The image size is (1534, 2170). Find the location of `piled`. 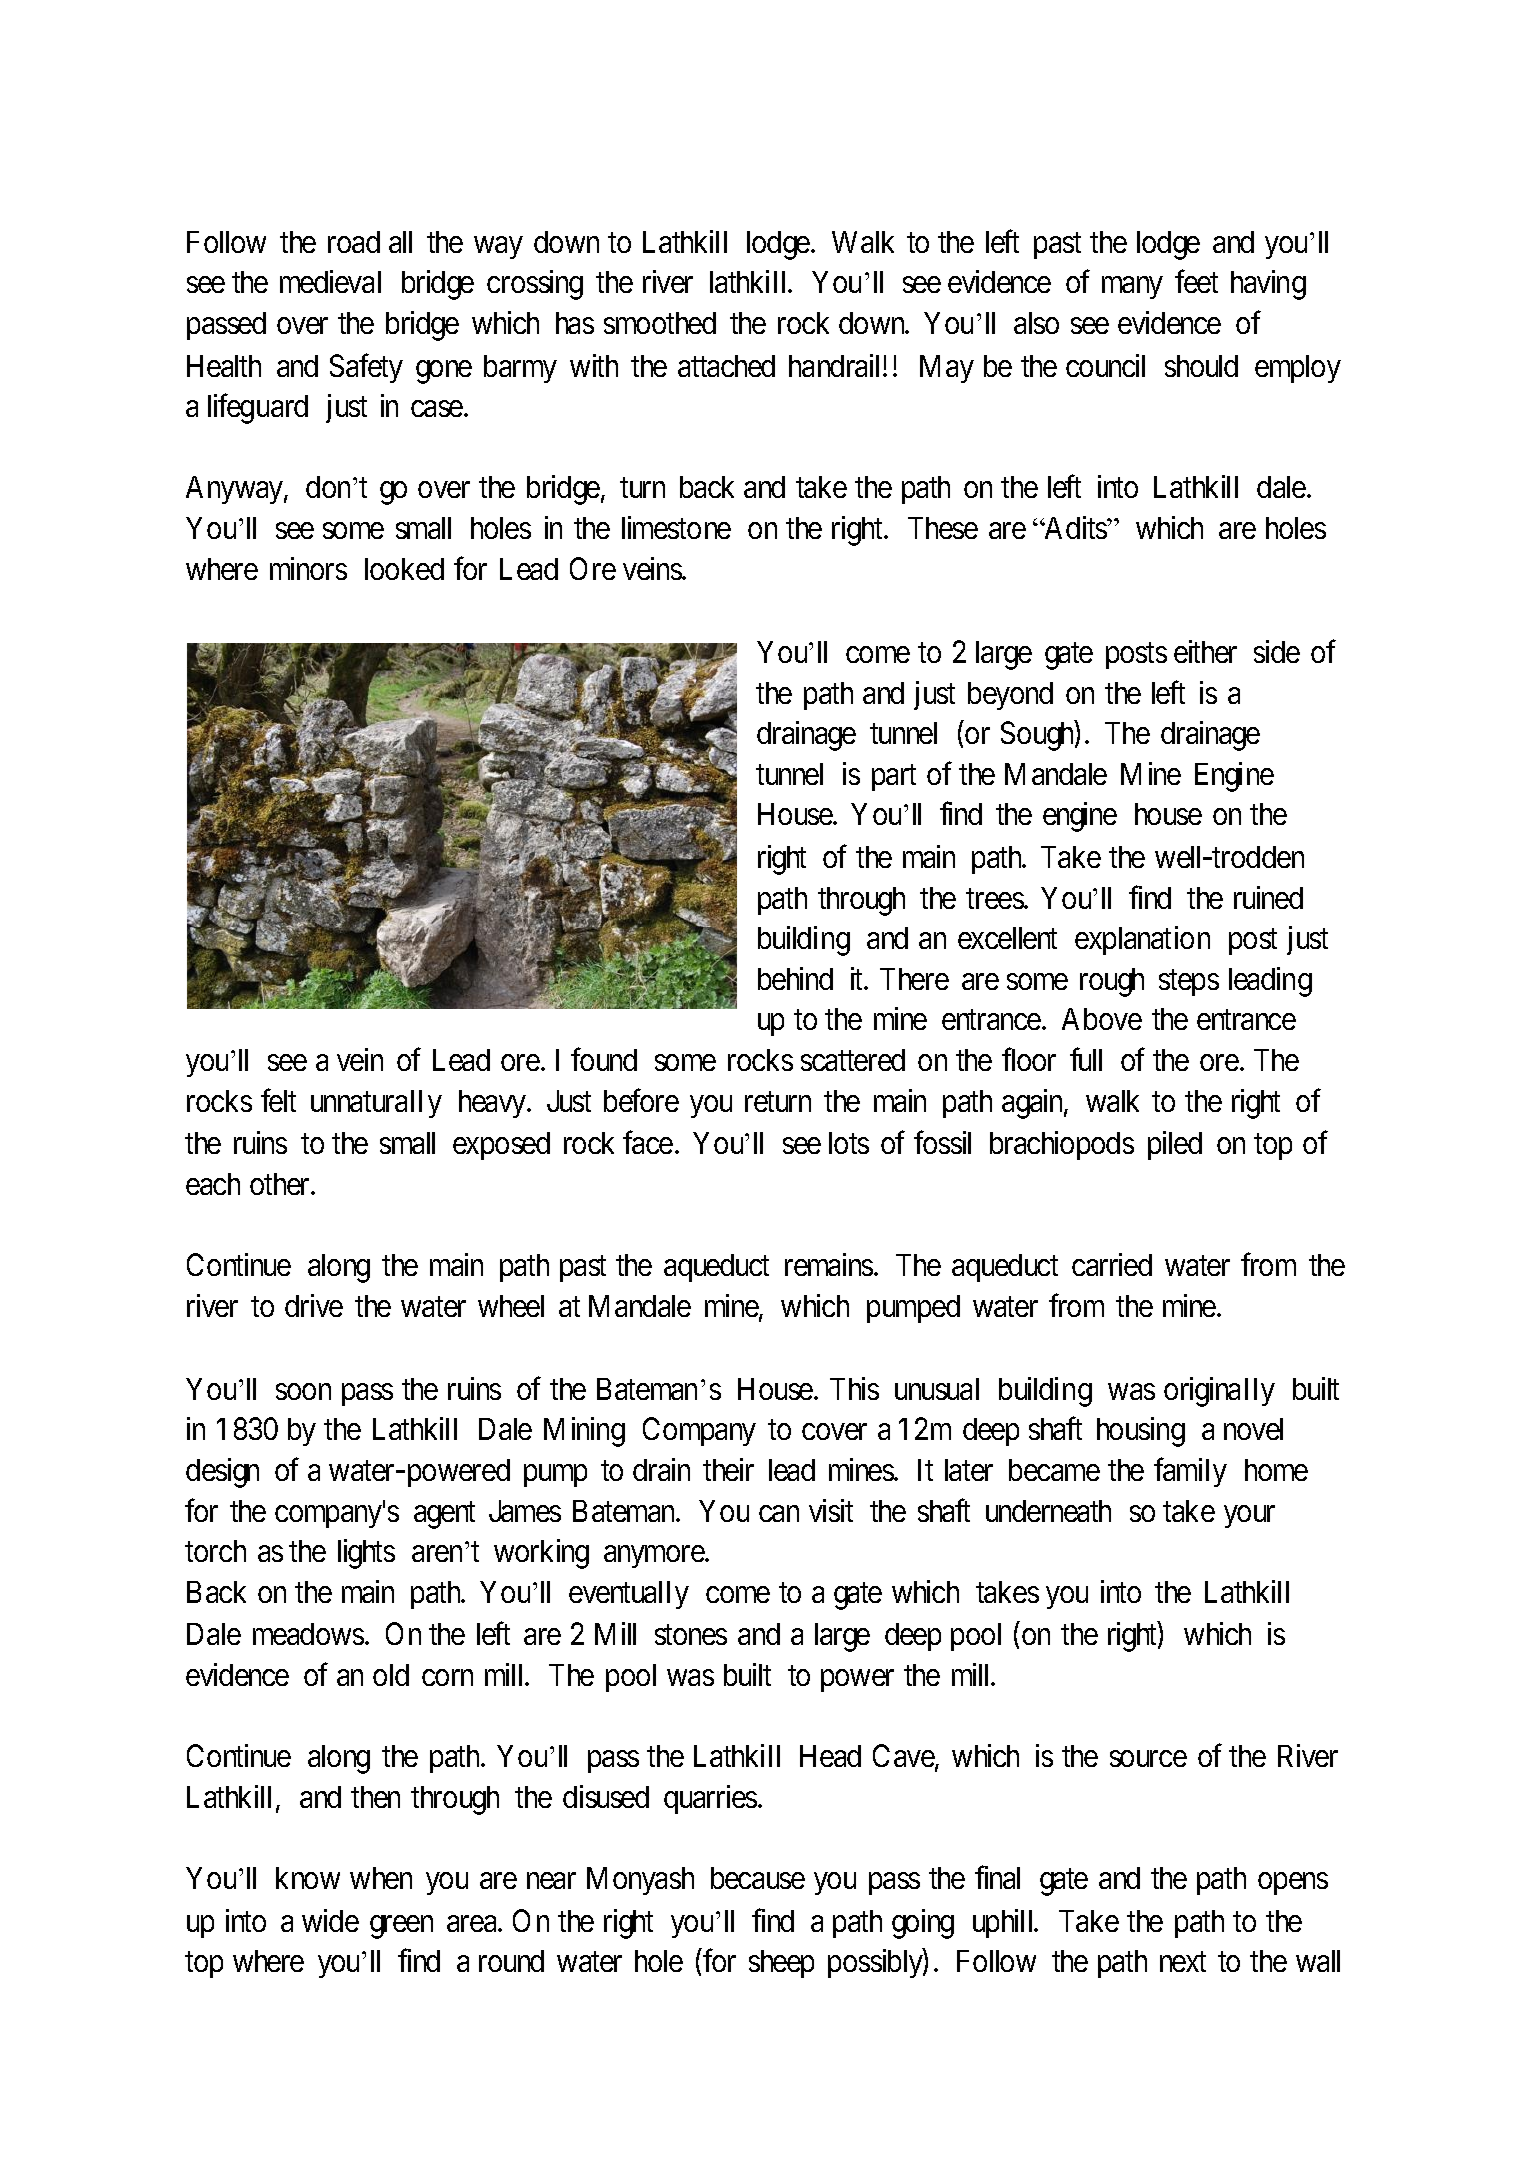

piled is located at coordinates (1175, 1145).
